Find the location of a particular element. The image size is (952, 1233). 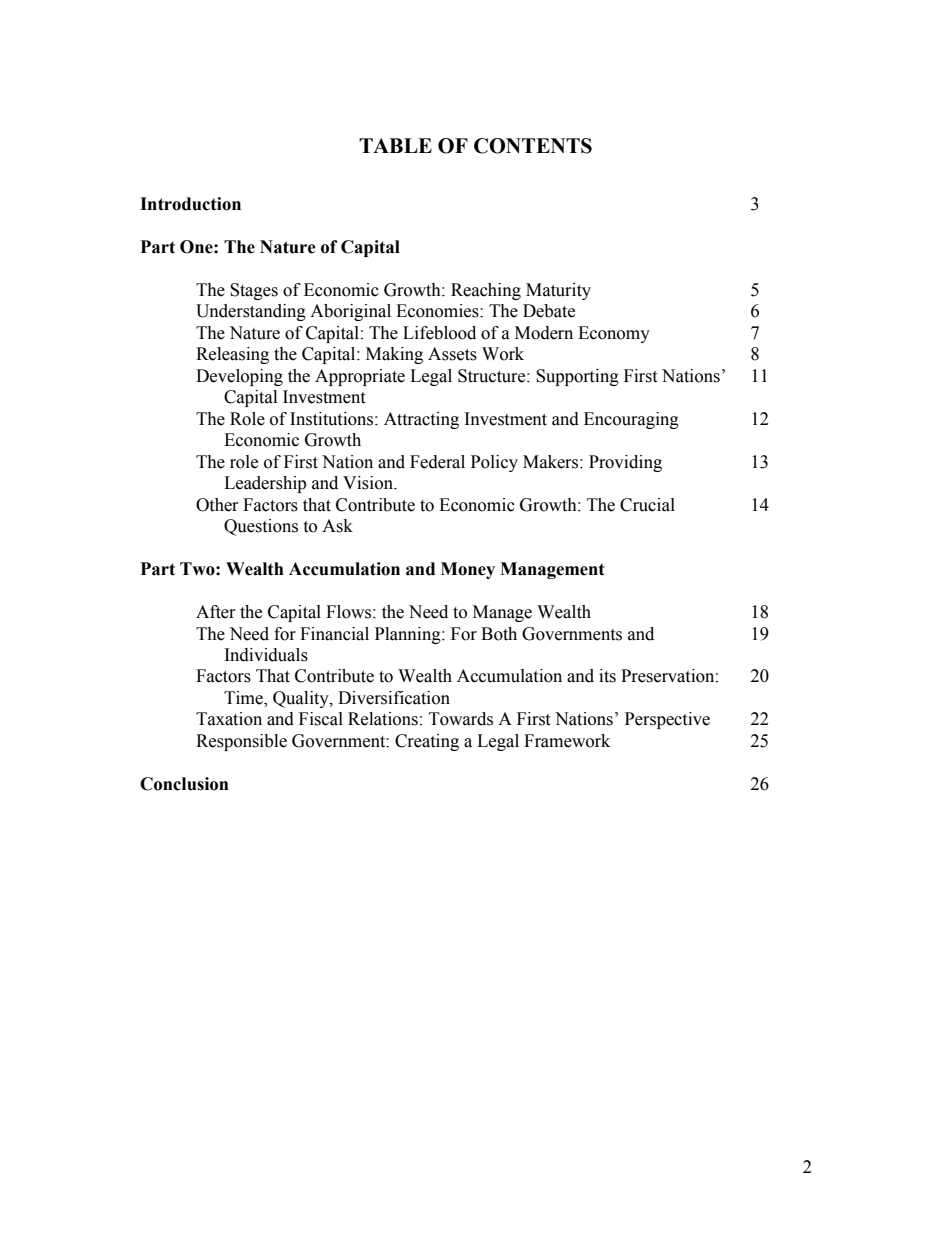

TABLE is located at coordinates (395, 145).
